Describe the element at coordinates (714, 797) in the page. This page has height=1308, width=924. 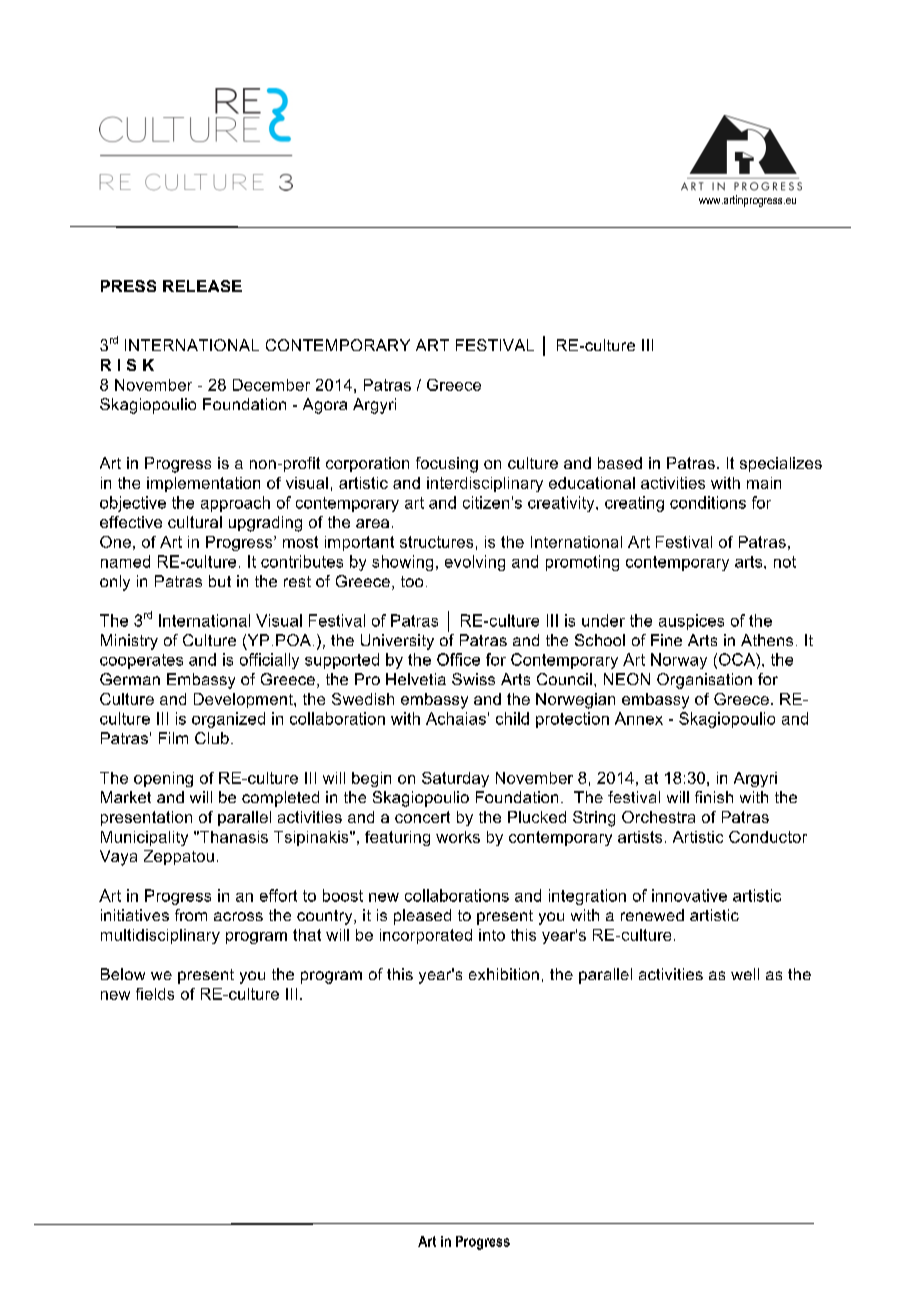
I see `finish` at that location.
